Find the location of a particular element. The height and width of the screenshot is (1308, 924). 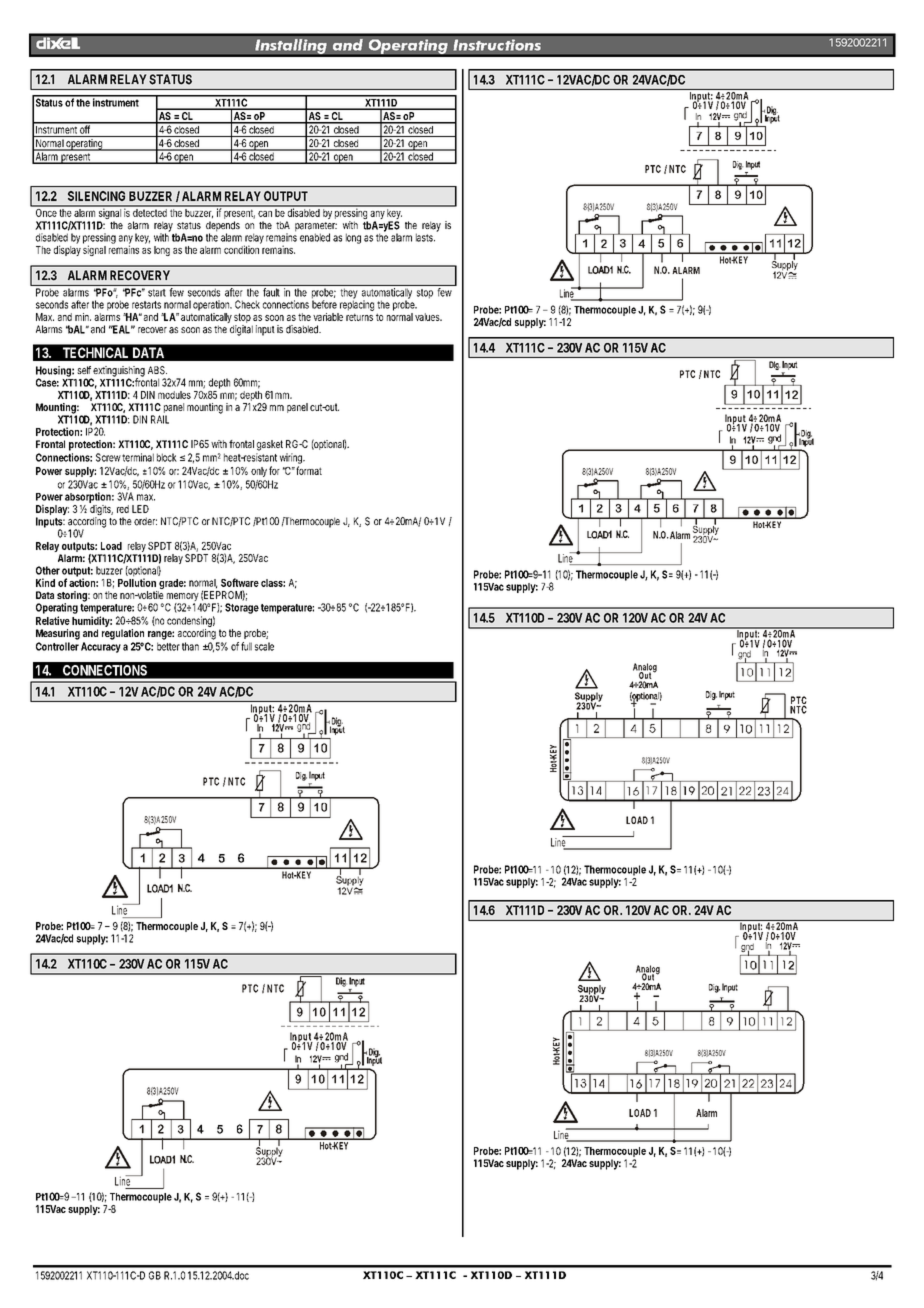

gasket is located at coordinates (270, 445).
